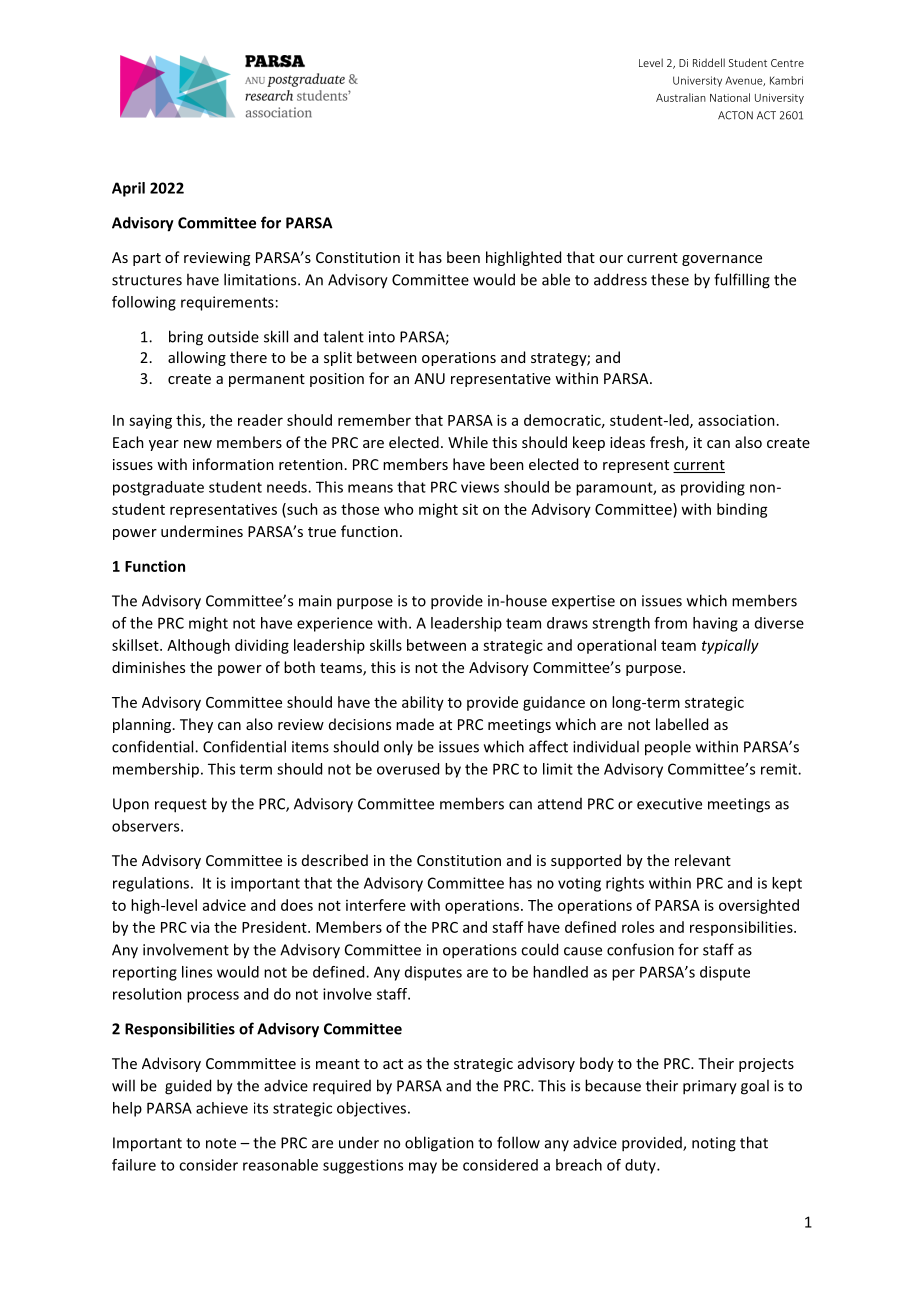  Describe the element at coordinates (713, 488) in the page. I see `providing` at that location.
